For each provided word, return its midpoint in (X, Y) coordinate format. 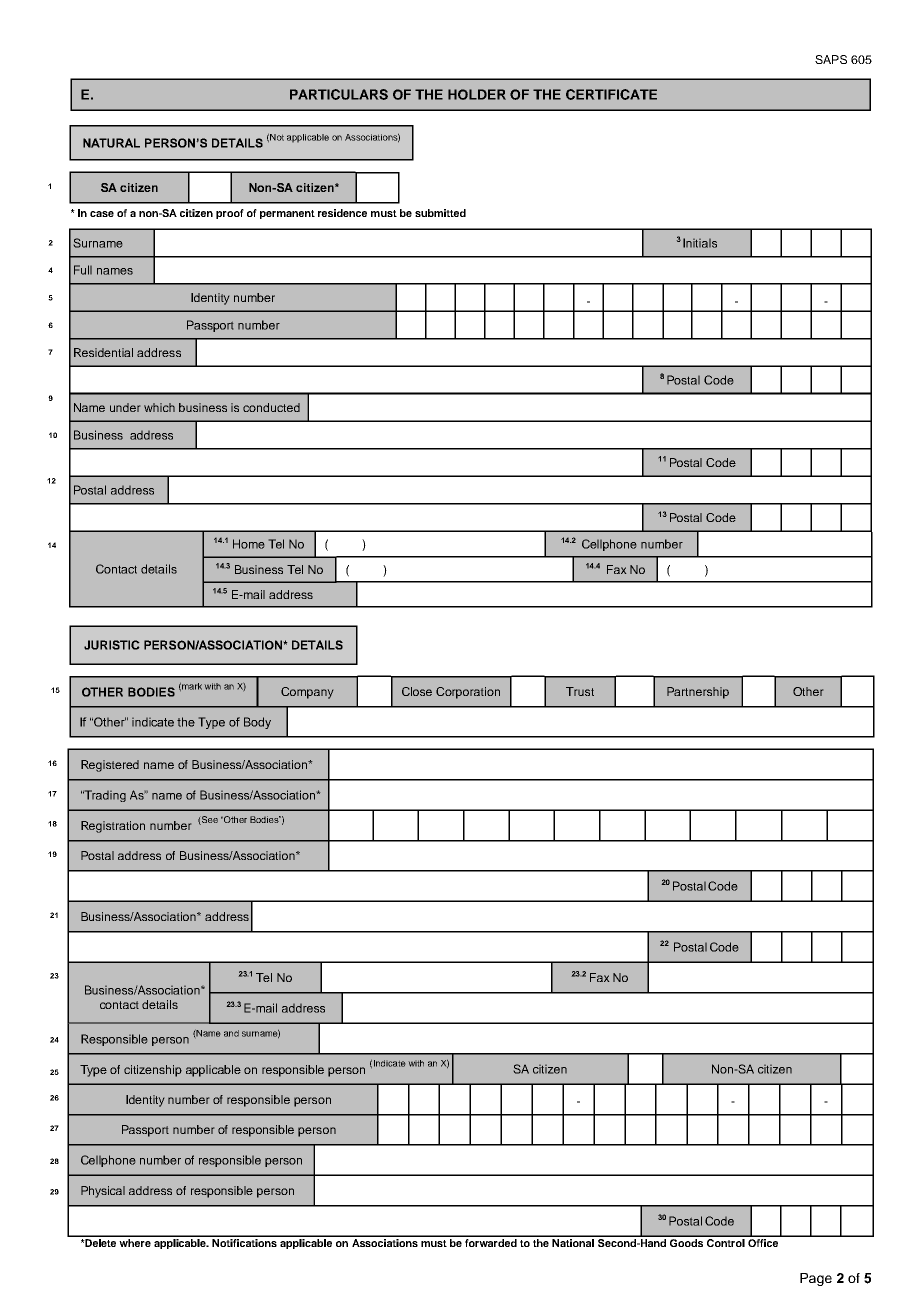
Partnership (698, 693)
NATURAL (111, 143)
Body (257, 723)
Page (816, 1279)
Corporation (468, 693)
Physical (103, 1192)
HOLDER (477, 94)
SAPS (831, 59)
